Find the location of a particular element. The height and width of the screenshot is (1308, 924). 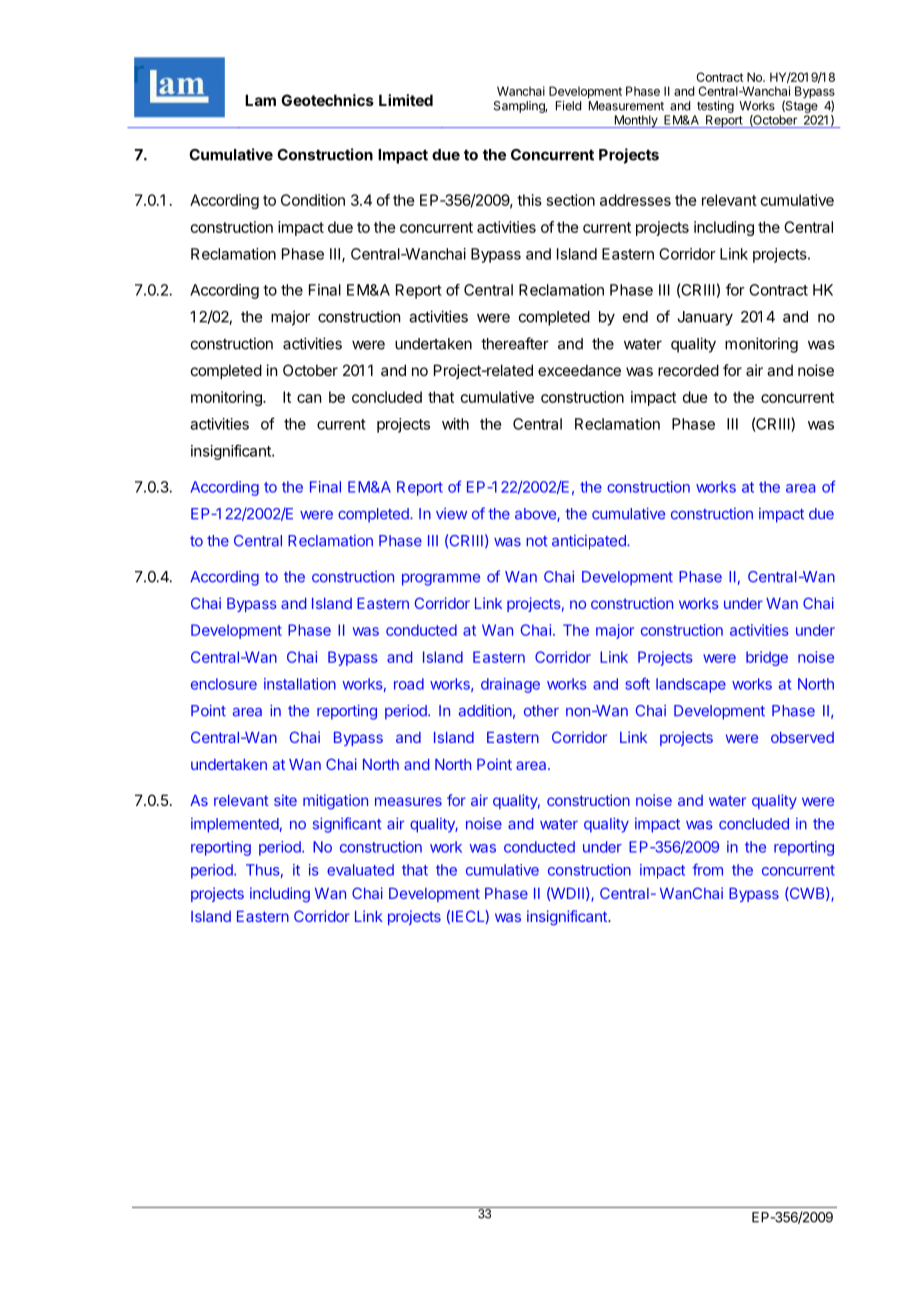

recorded is located at coordinates (688, 370).
